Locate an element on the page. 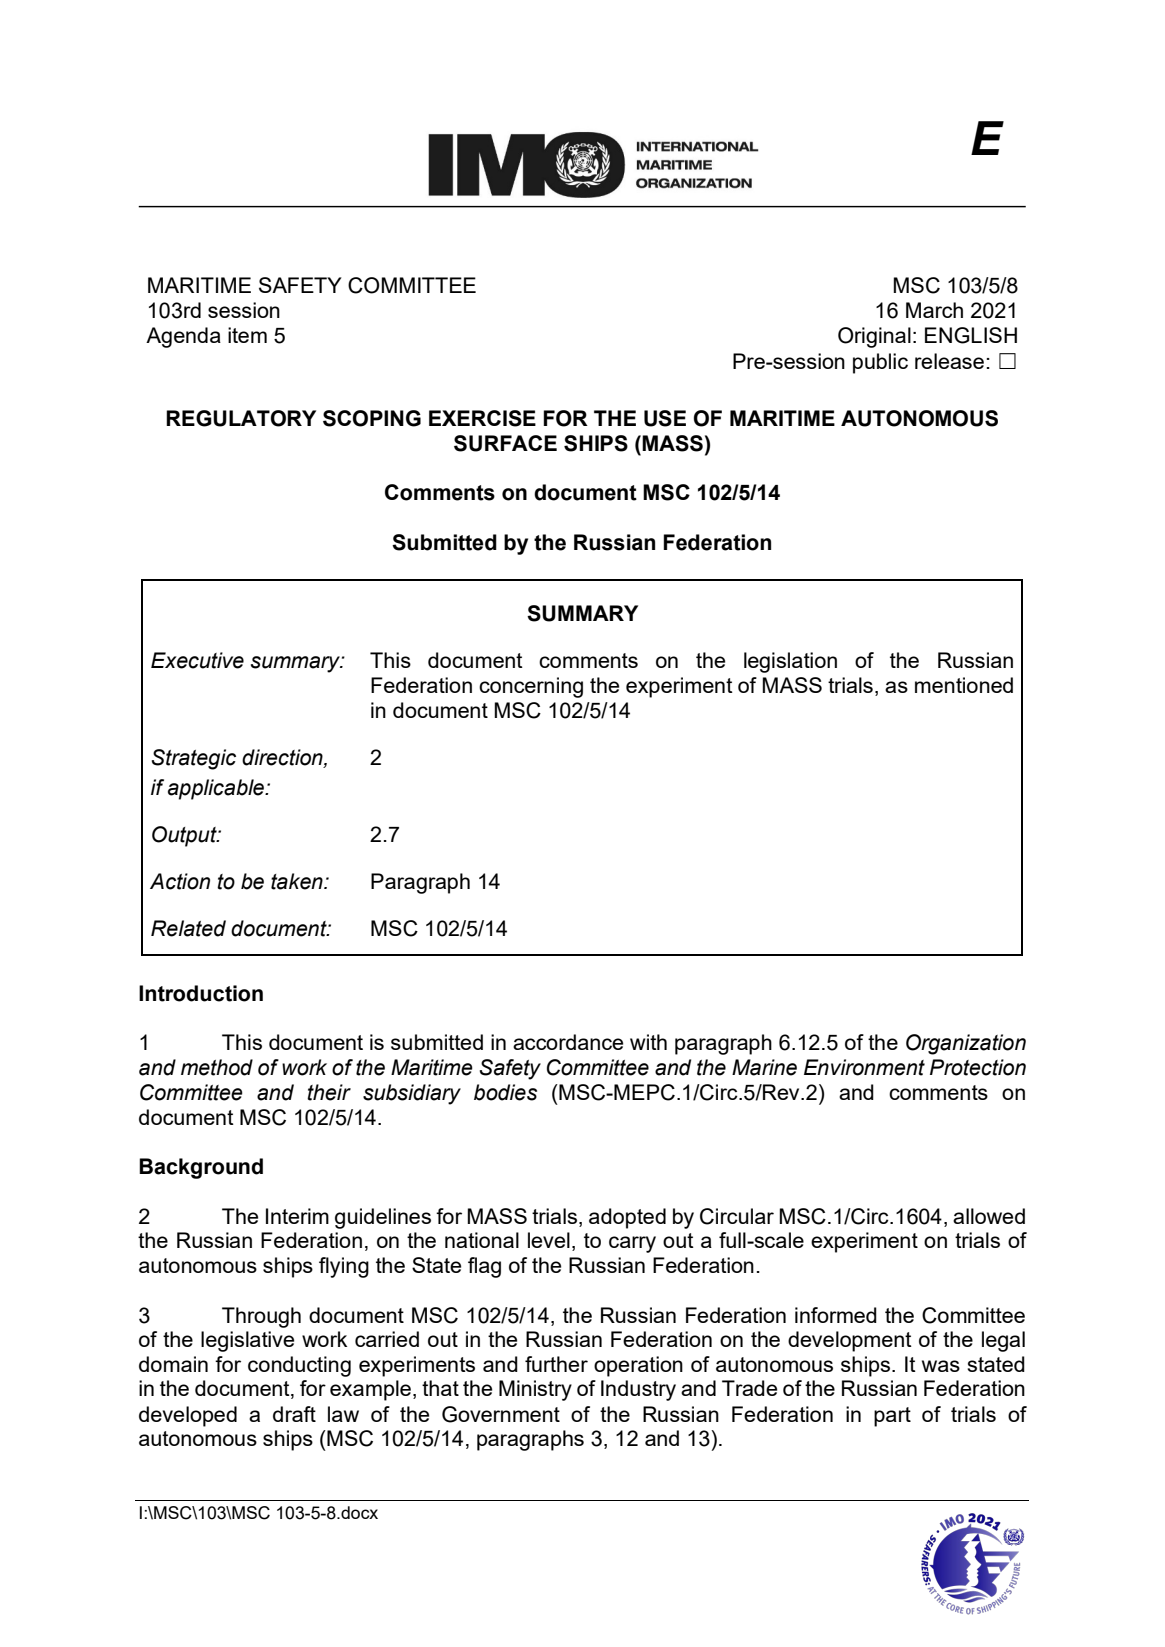 The width and height of the page is (1165, 1647). conducting is located at coordinates (299, 1366).
